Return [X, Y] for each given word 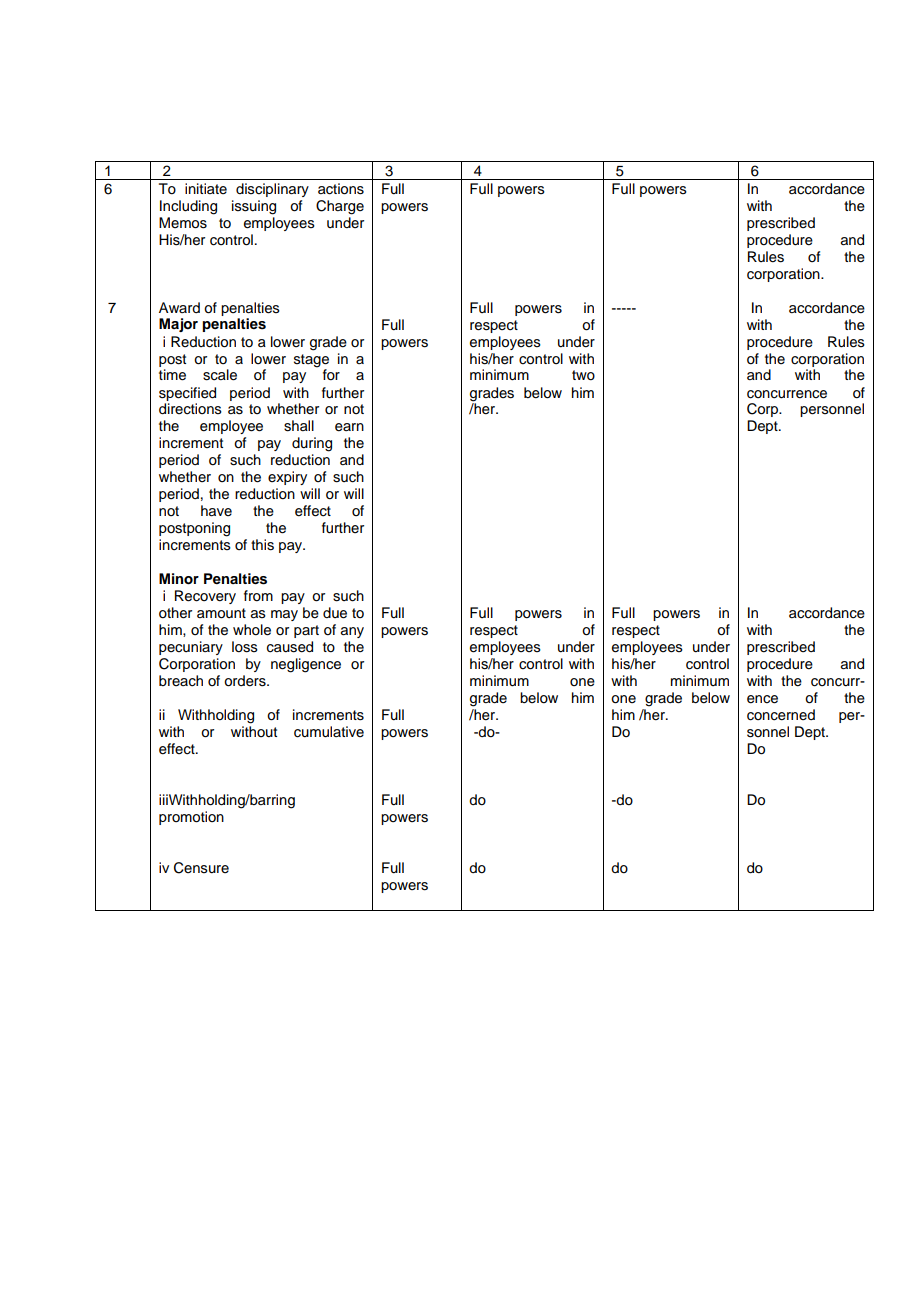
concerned [781, 715]
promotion [191, 818]
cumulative [329, 732]
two [583, 375]
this [262, 545]
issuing [254, 207]
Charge [340, 207]
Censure [201, 868]
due [335, 613]
